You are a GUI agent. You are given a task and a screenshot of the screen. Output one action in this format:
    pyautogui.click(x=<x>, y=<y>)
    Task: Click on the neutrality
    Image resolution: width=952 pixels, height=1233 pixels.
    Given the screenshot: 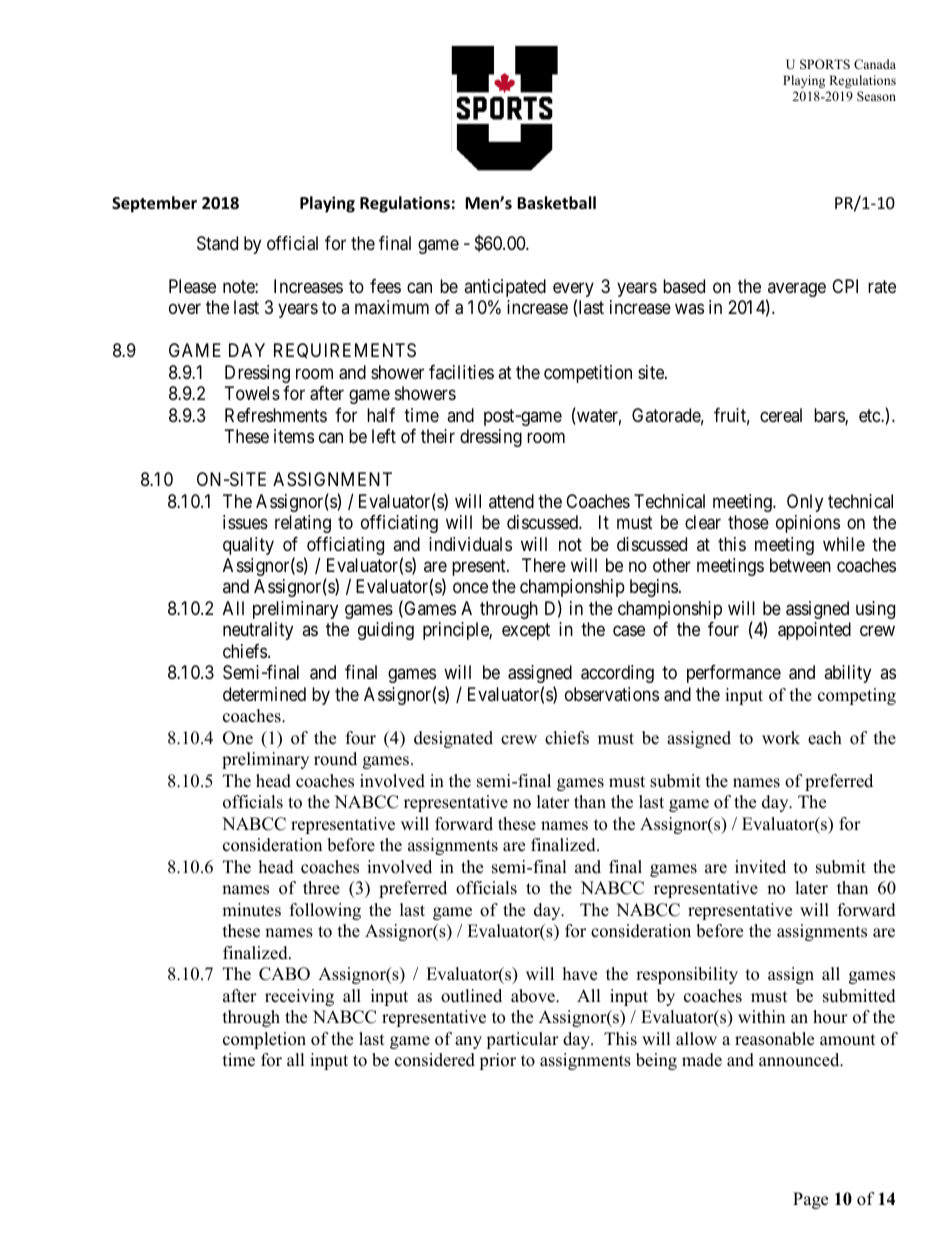 What is the action you would take?
    pyautogui.click(x=258, y=631)
